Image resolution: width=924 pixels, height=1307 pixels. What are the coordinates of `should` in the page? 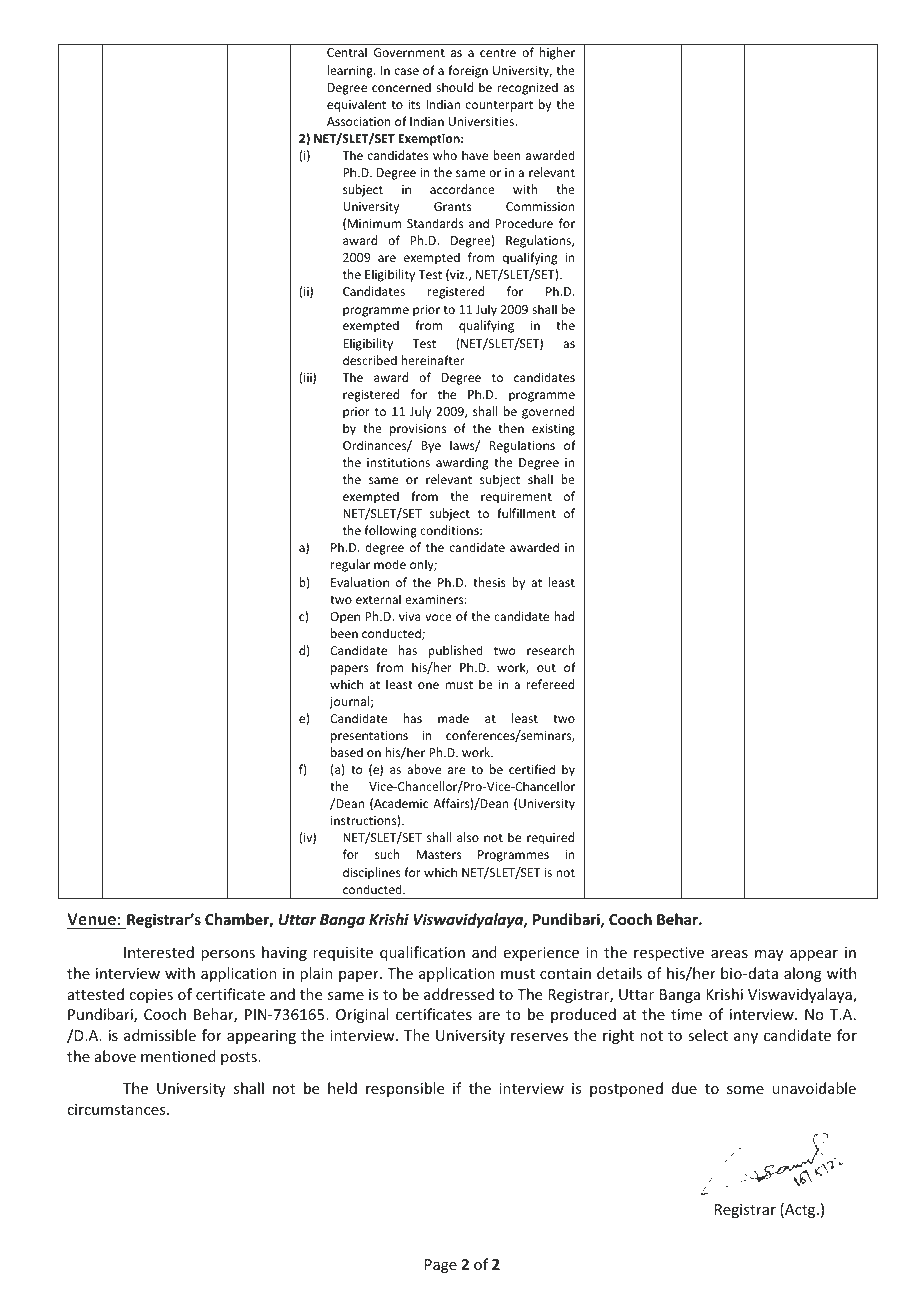 It's located at (454, 87).
